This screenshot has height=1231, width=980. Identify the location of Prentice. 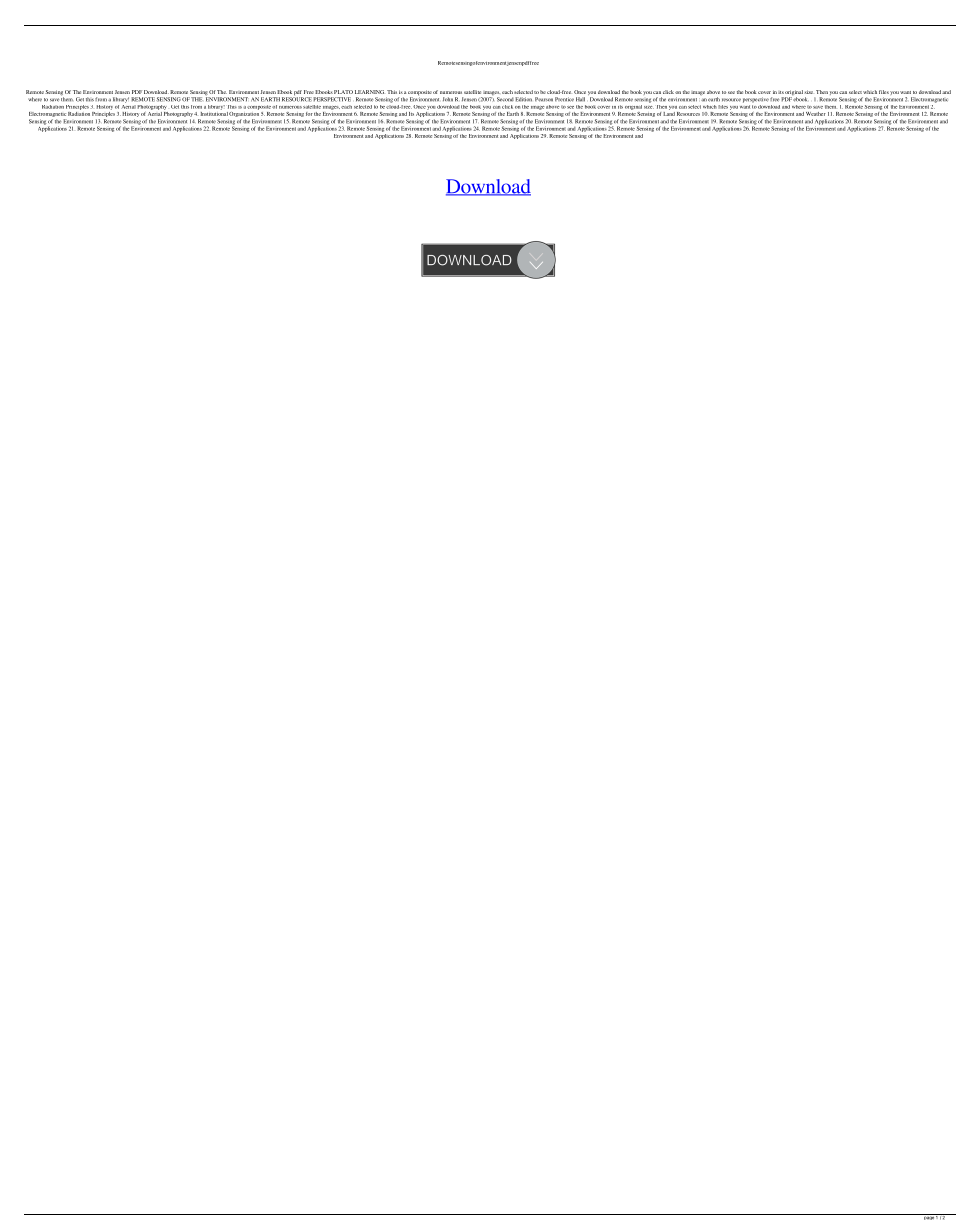
(564, 99).
